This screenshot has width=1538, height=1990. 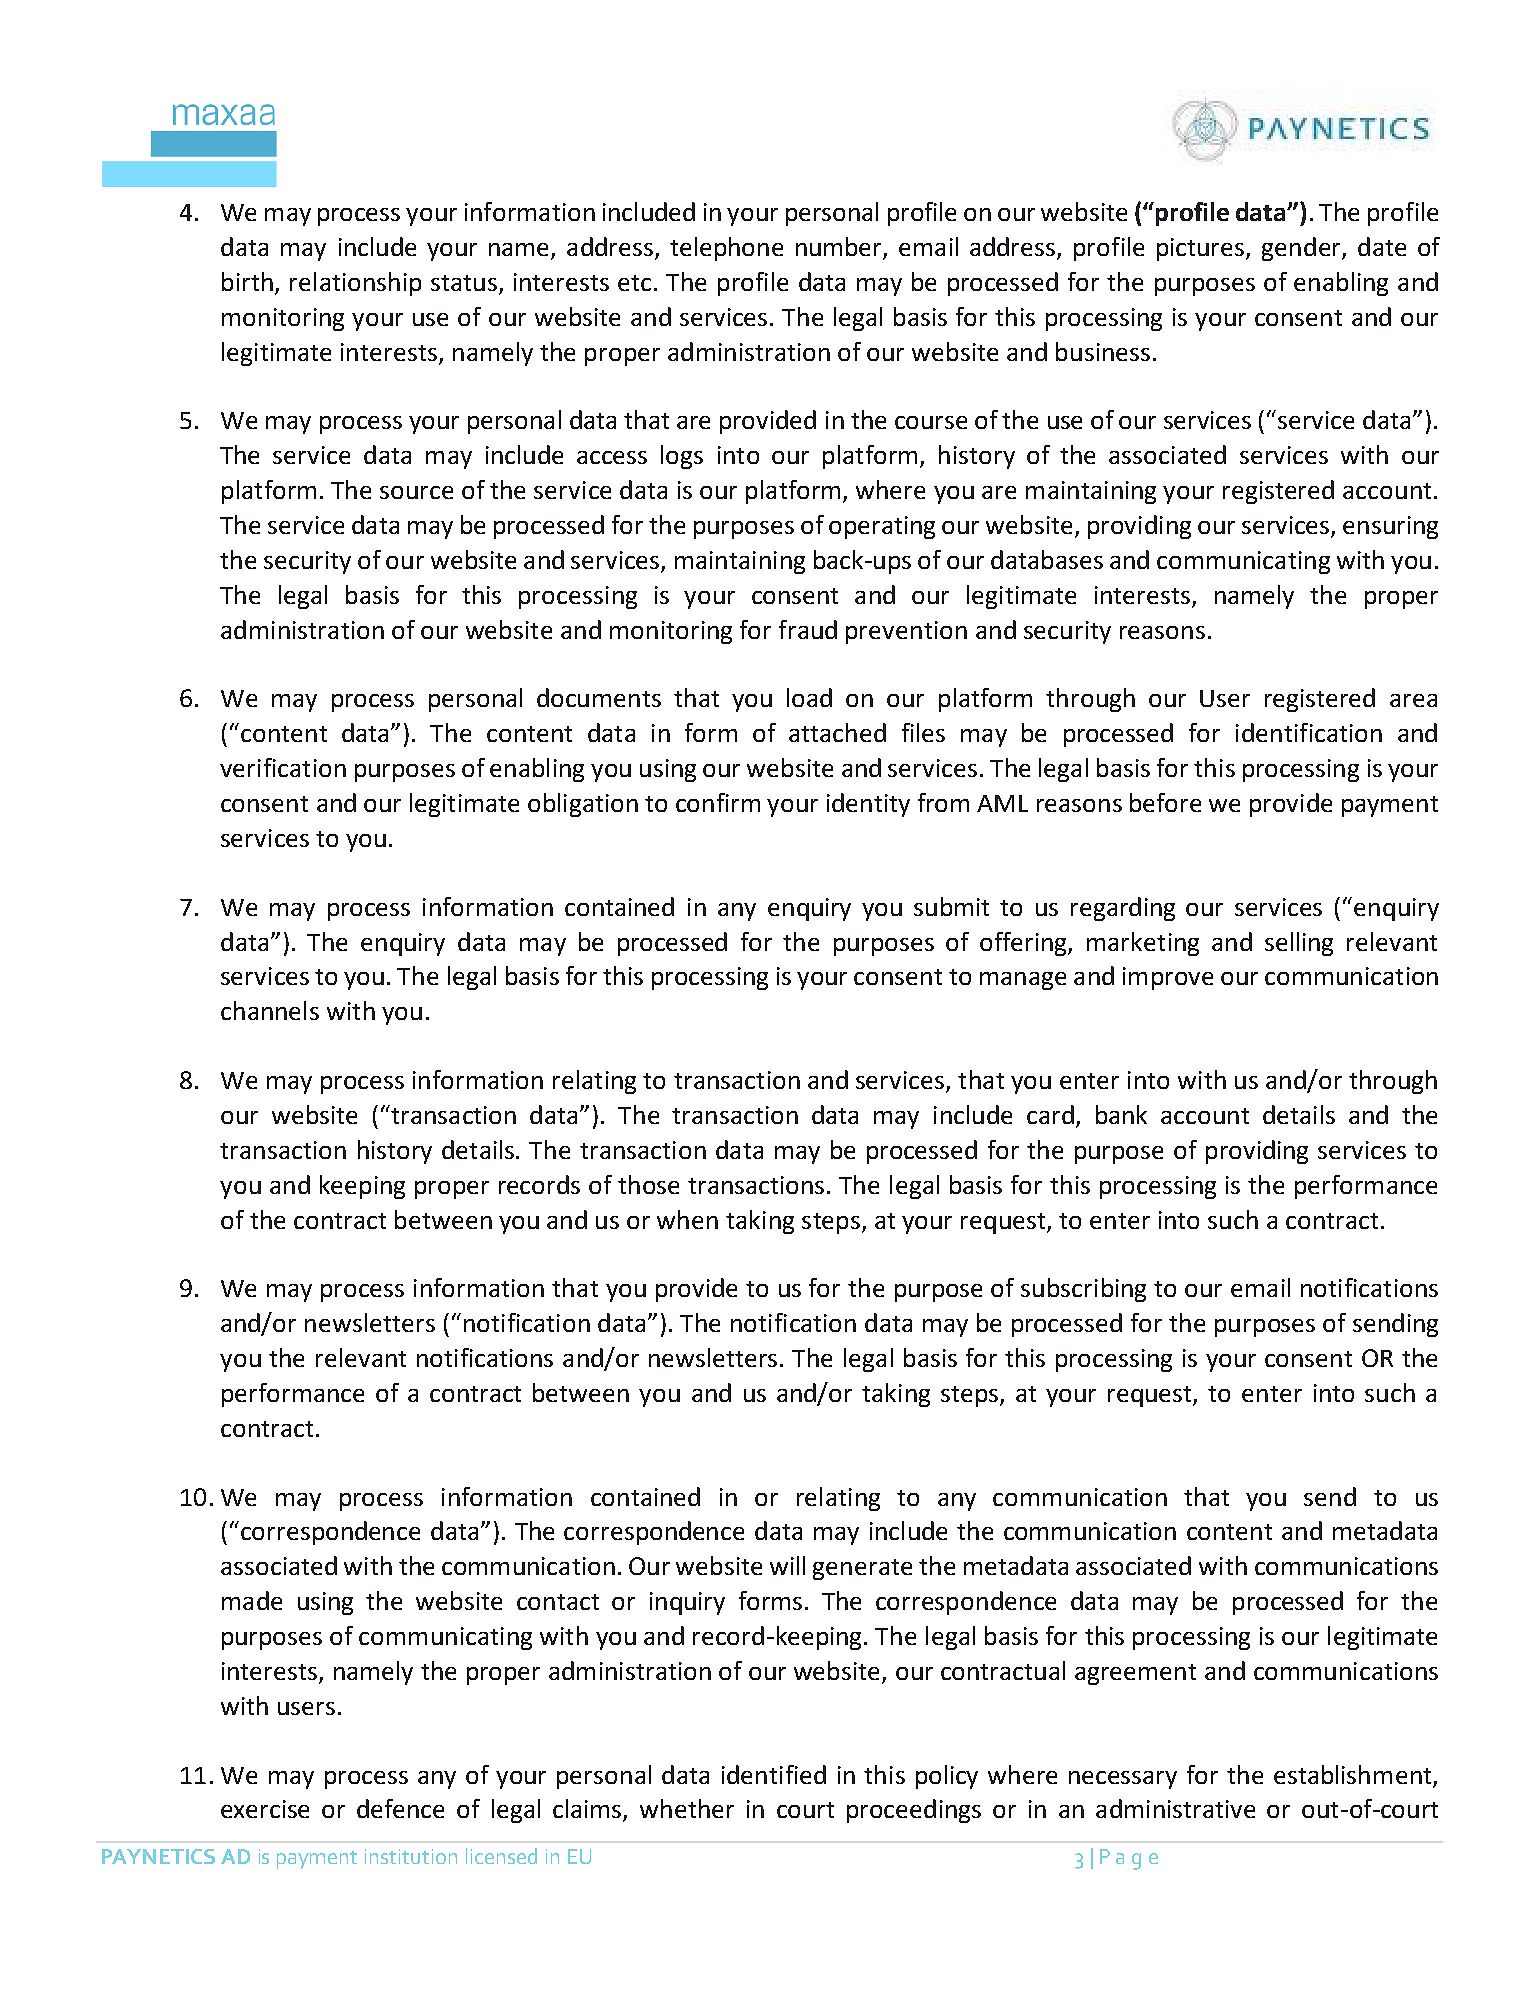 I want to click on when, so click(x=687, y=1219).
